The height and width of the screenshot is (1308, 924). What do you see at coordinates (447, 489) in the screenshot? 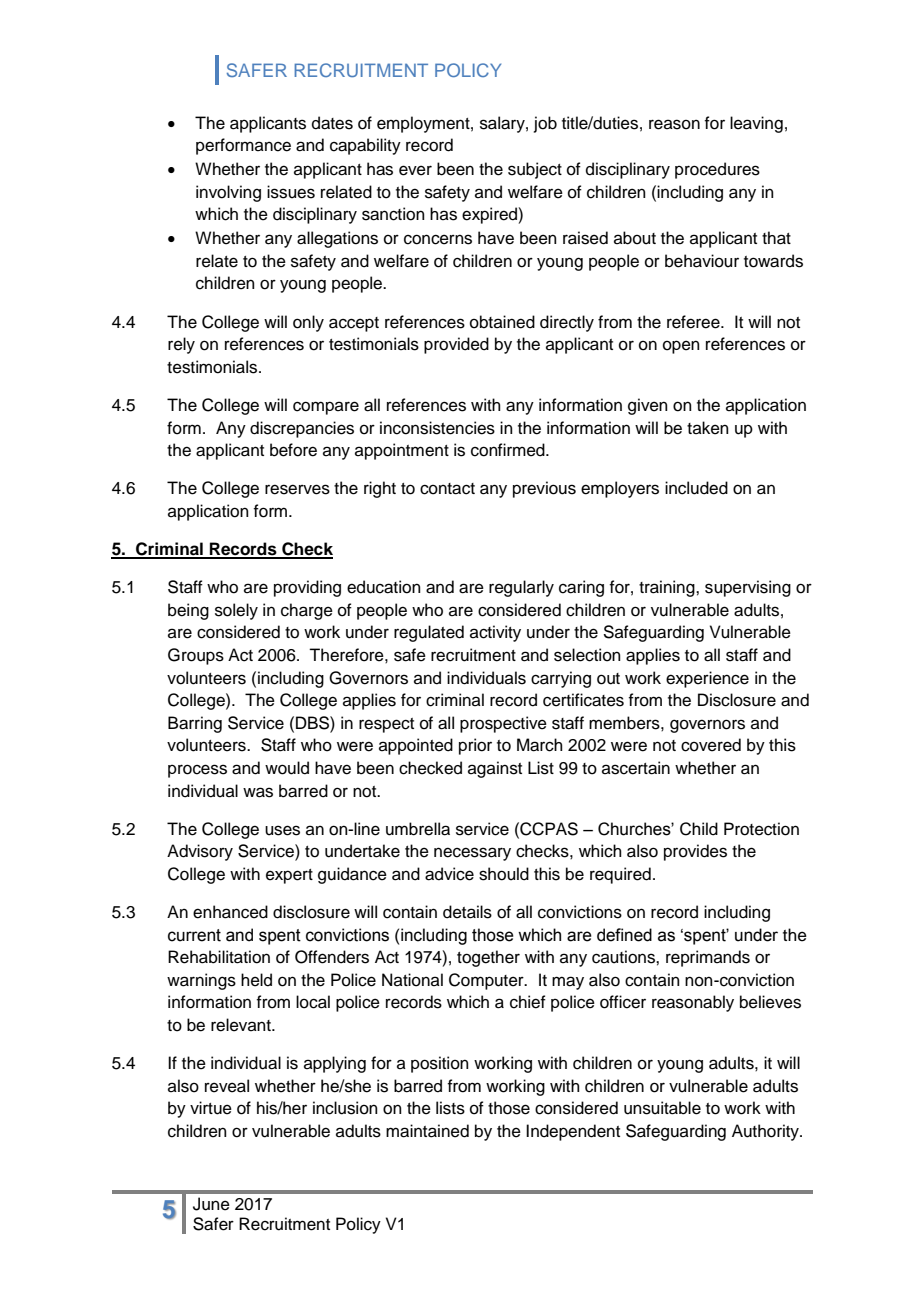
I see `contact` at bounding box center [447, 489].
